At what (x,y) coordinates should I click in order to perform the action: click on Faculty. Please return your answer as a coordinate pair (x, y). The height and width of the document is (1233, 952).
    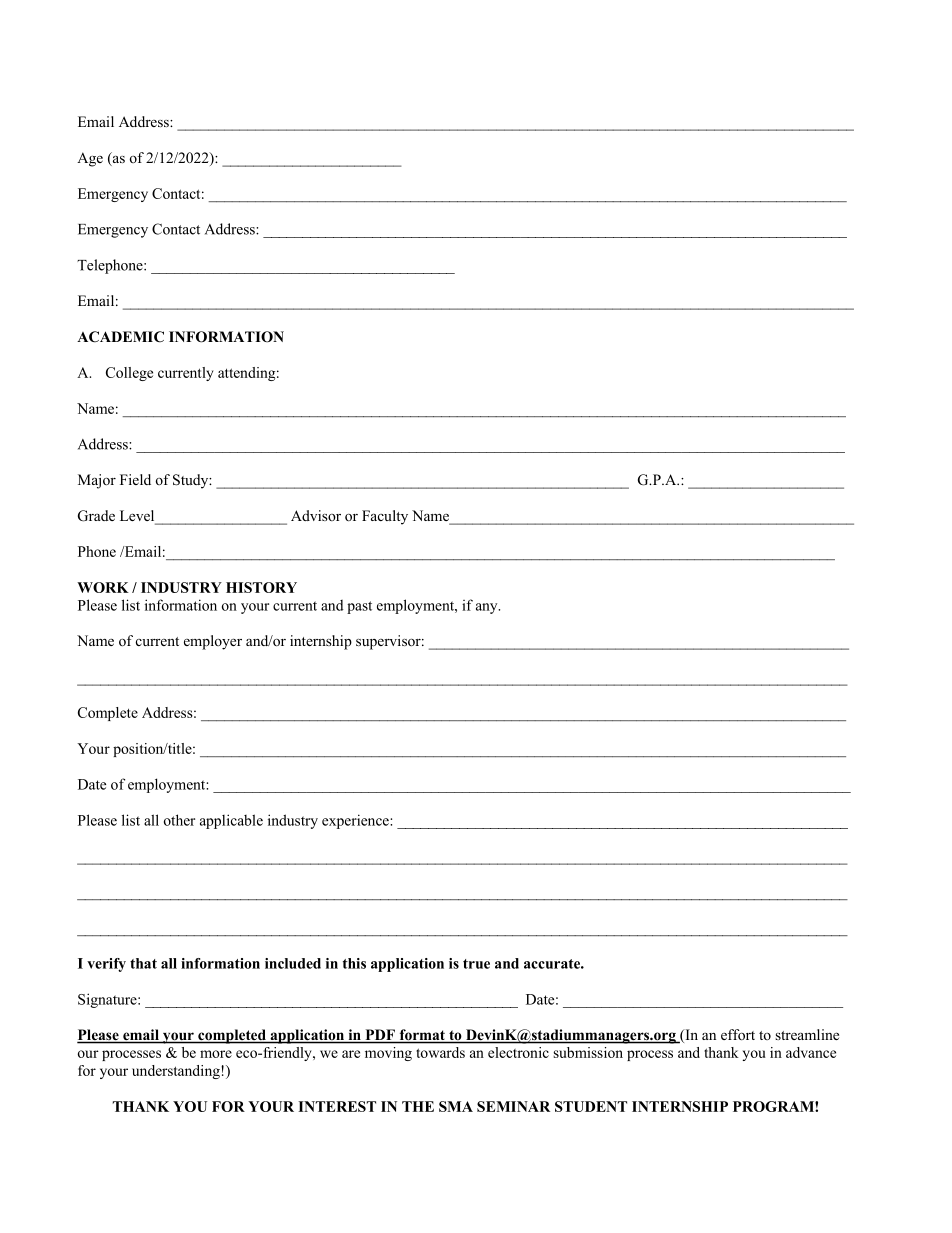
    Looking at the image, I should click on (385, 517).
